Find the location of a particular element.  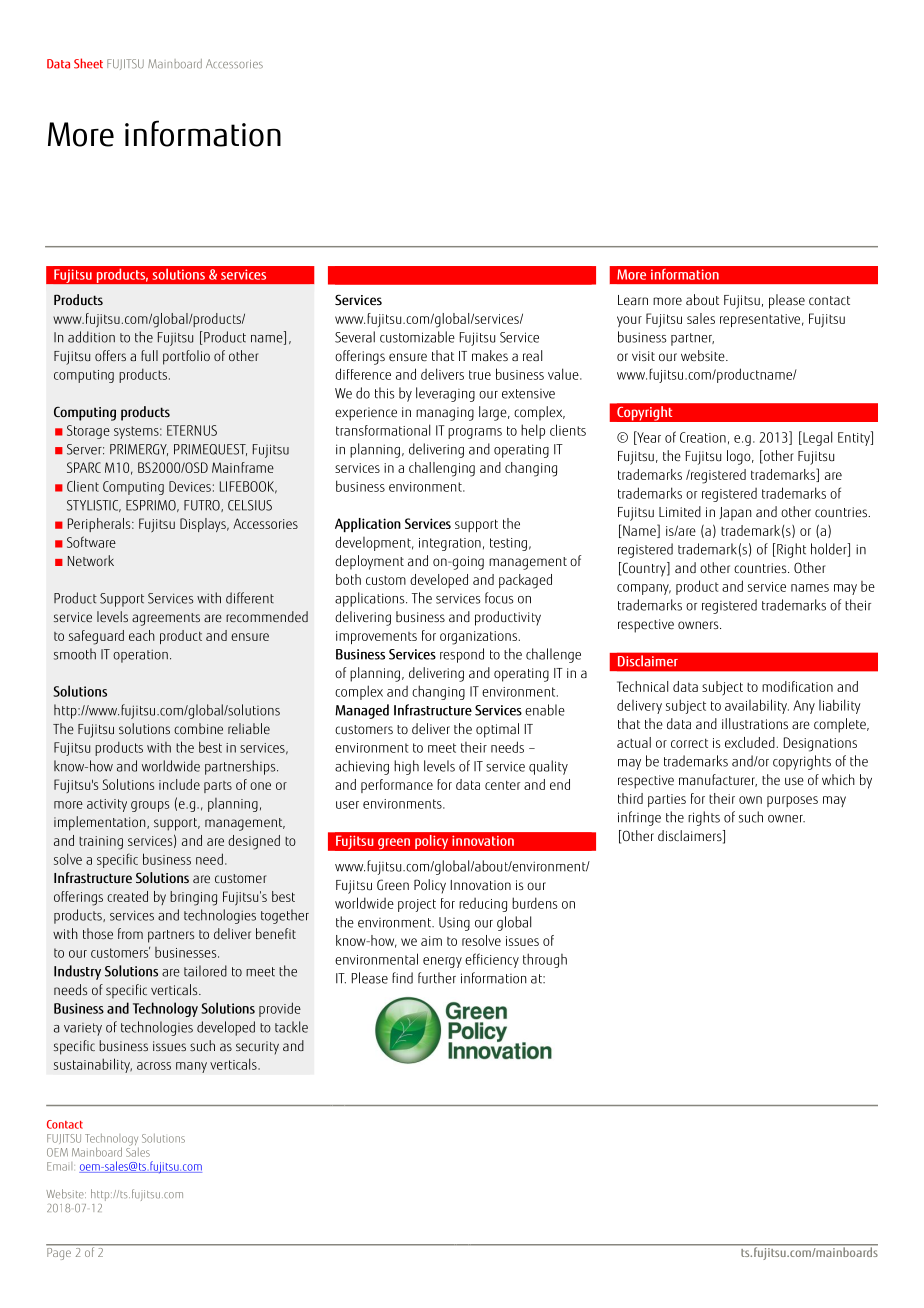

Learn is located at coordinates (633, 300).
